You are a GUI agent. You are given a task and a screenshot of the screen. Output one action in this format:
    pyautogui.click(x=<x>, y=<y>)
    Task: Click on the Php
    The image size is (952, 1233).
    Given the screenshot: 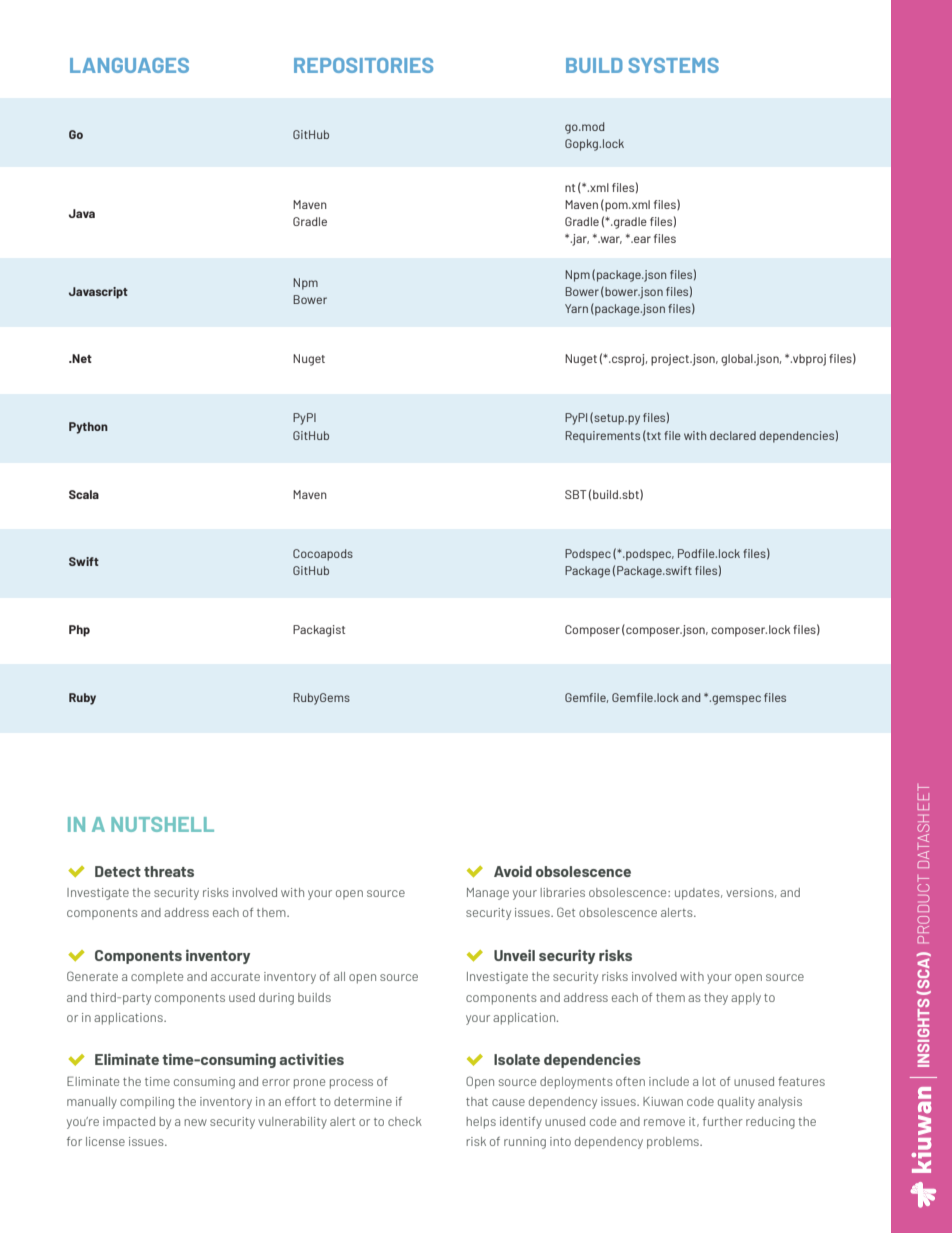 What is the action you would take?
    pyautogui.click(x=79, y=631)
